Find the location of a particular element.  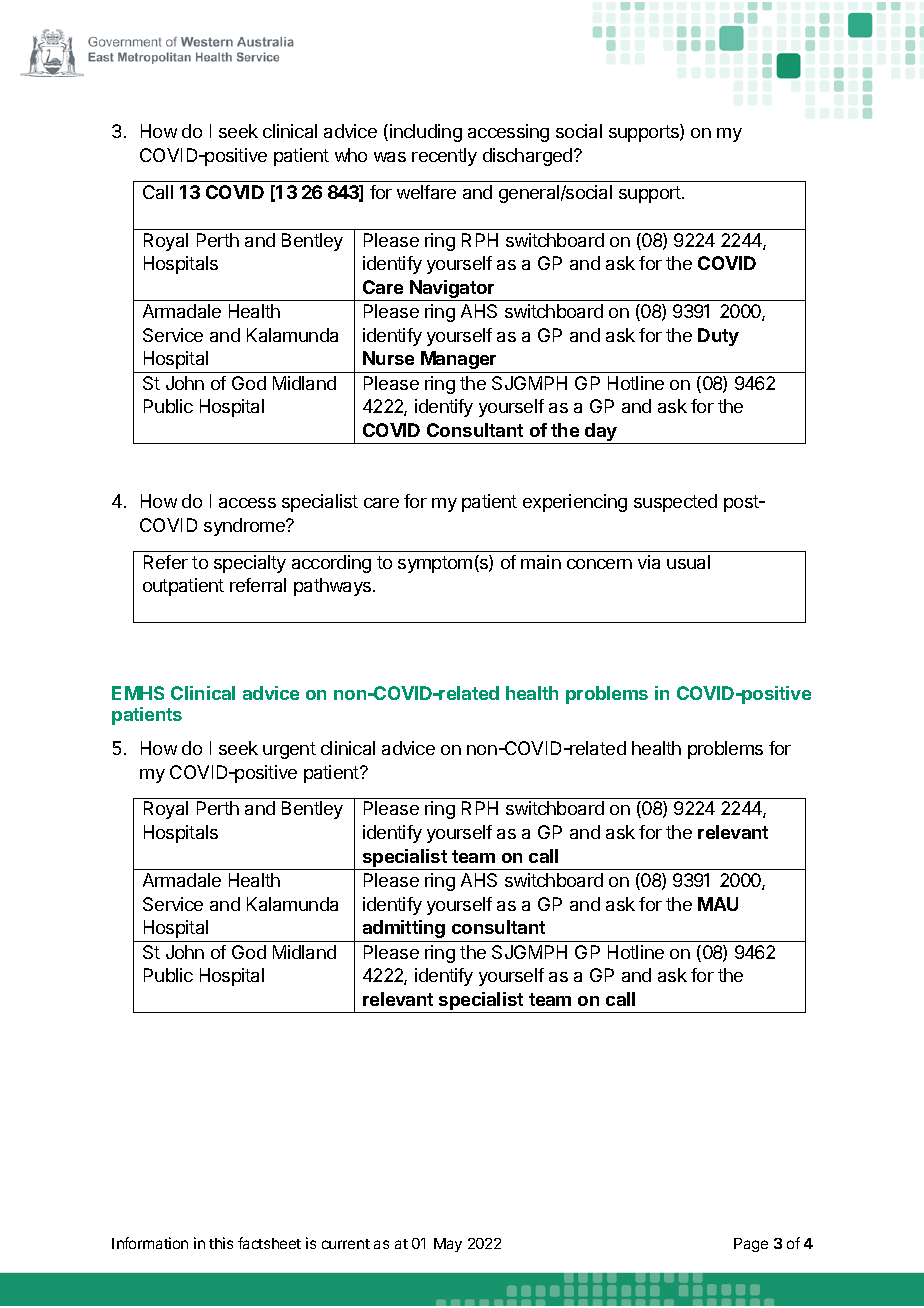

who is located at coordinates (351, 155).
